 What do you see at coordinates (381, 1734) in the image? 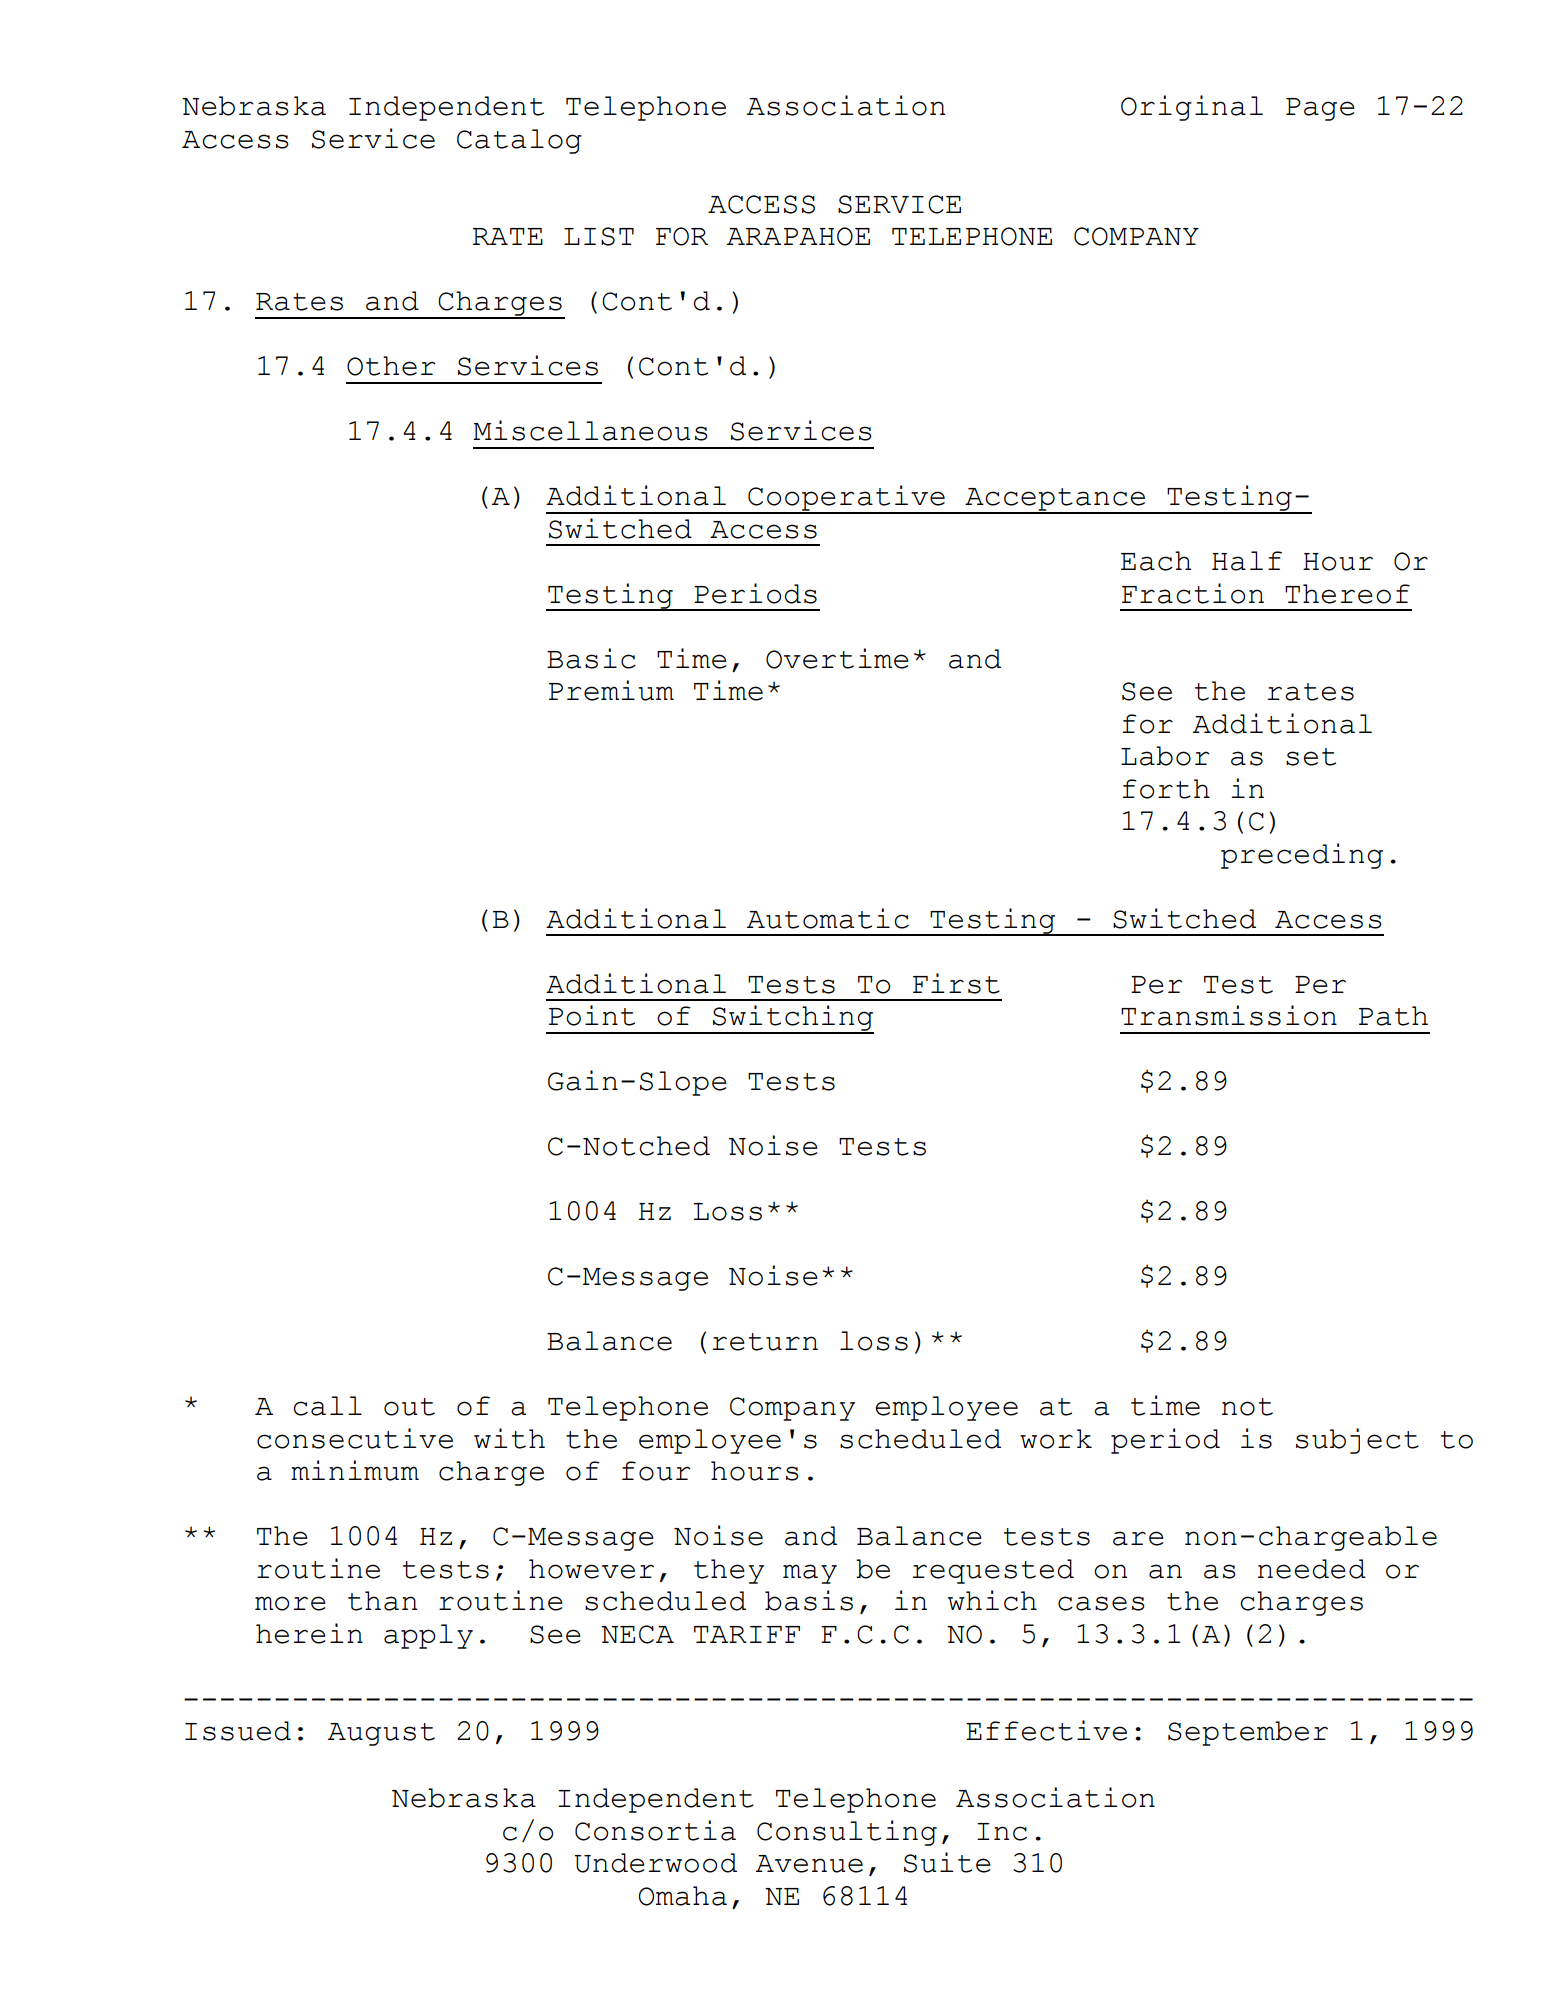
I see `August` at bounding box center [381, 1734].
